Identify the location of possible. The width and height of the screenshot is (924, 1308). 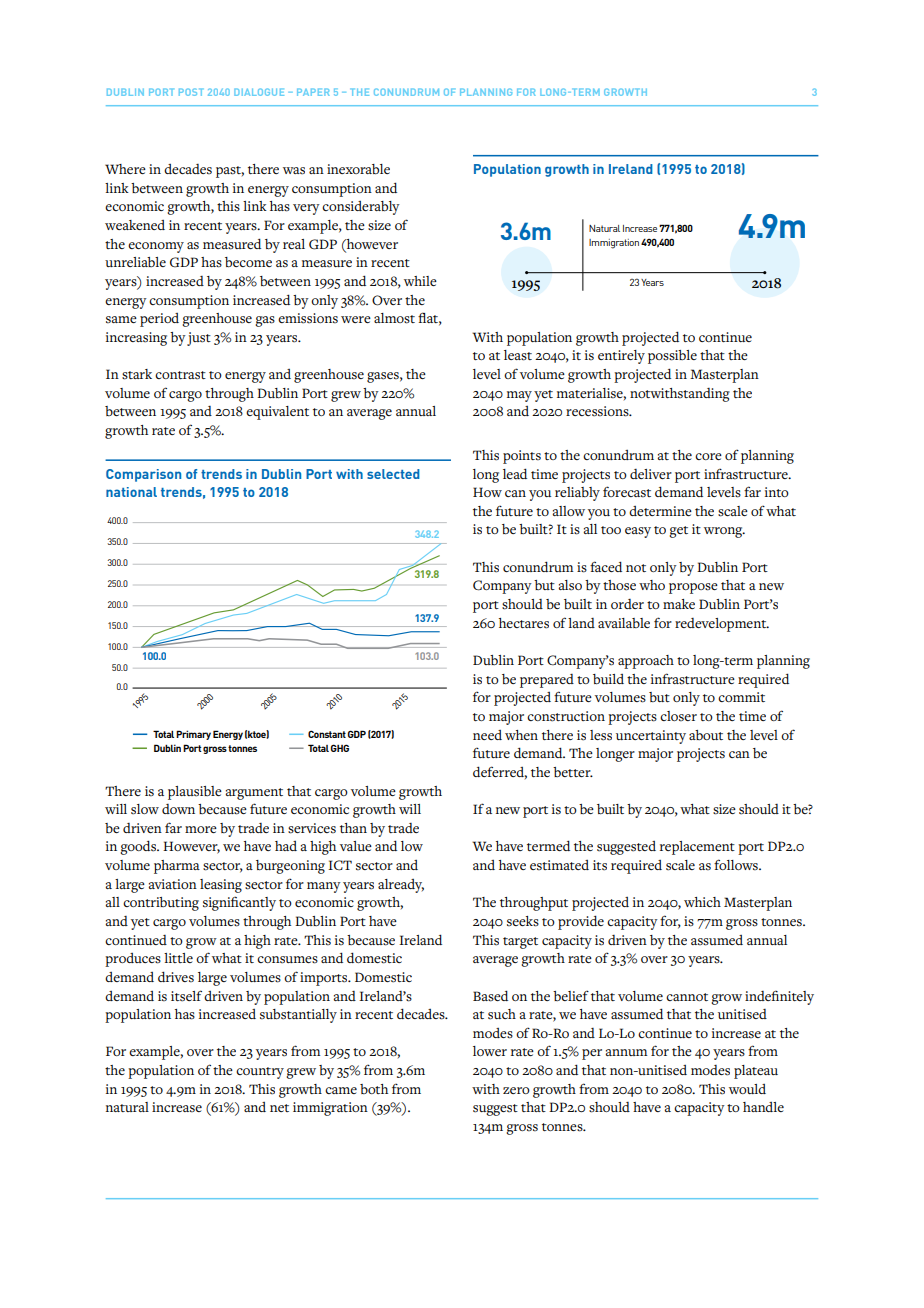
(672, 357).
